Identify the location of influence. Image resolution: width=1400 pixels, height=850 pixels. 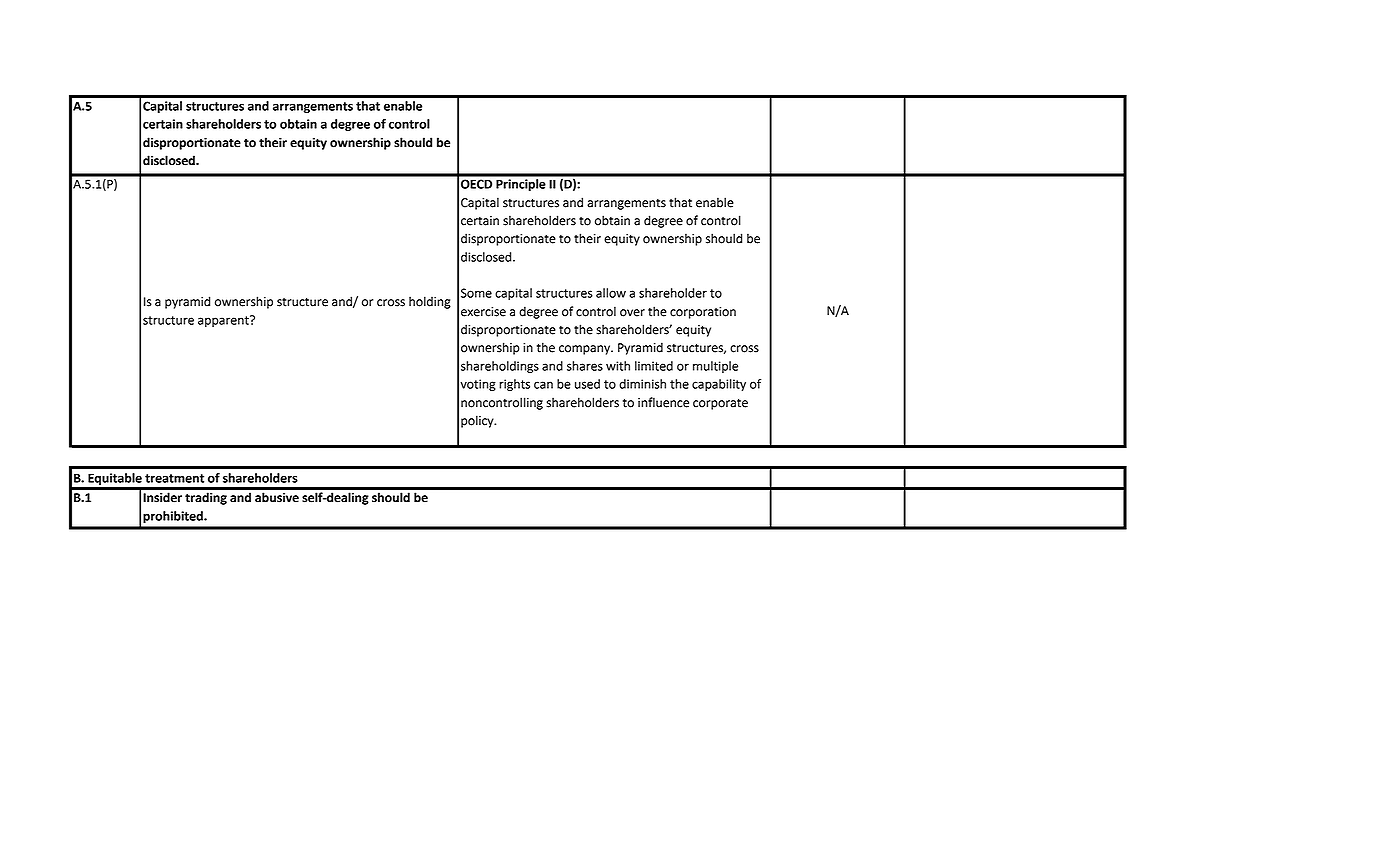
(663, 402).
